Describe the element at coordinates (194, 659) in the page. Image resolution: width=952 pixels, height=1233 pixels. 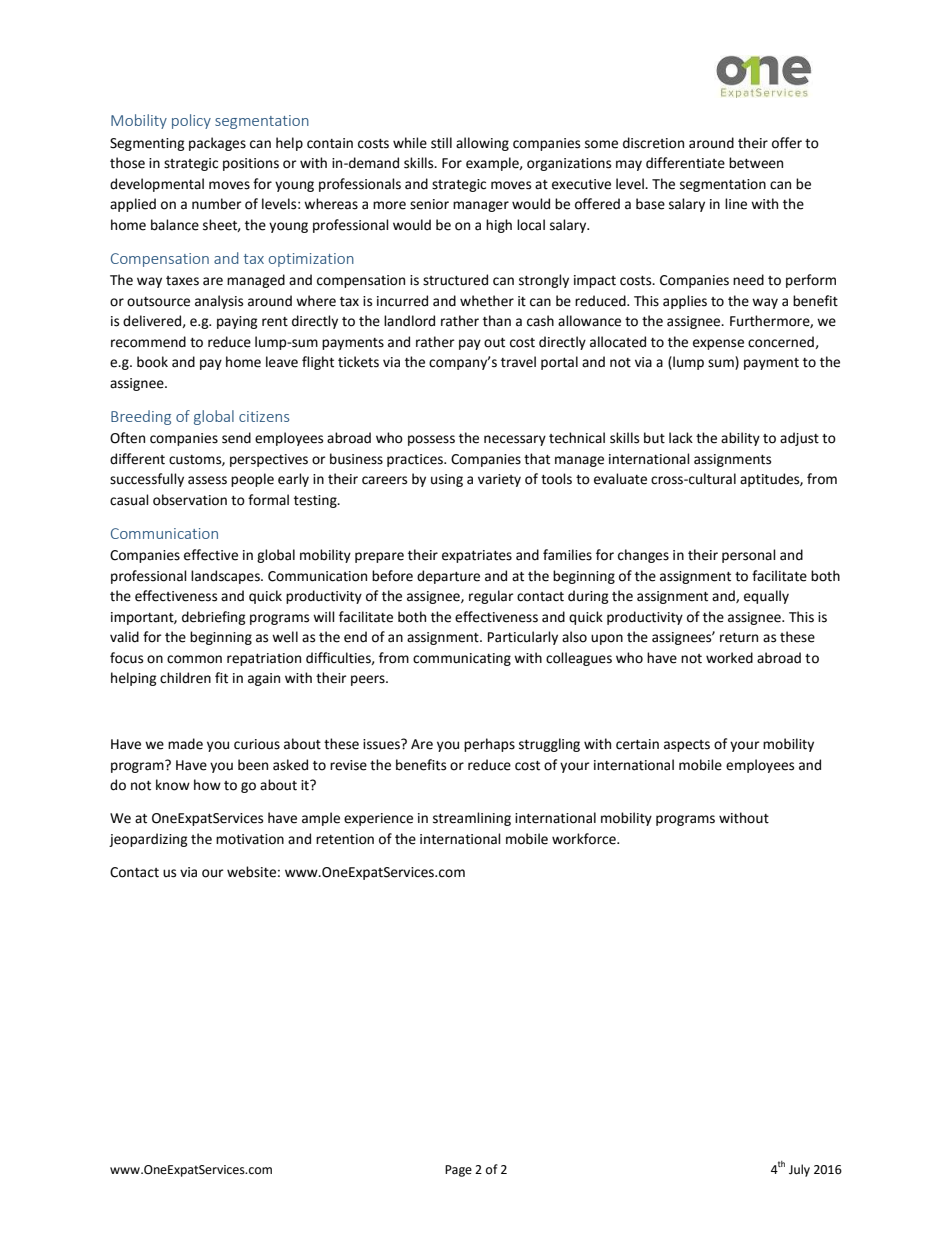
I see `common` at that location.
